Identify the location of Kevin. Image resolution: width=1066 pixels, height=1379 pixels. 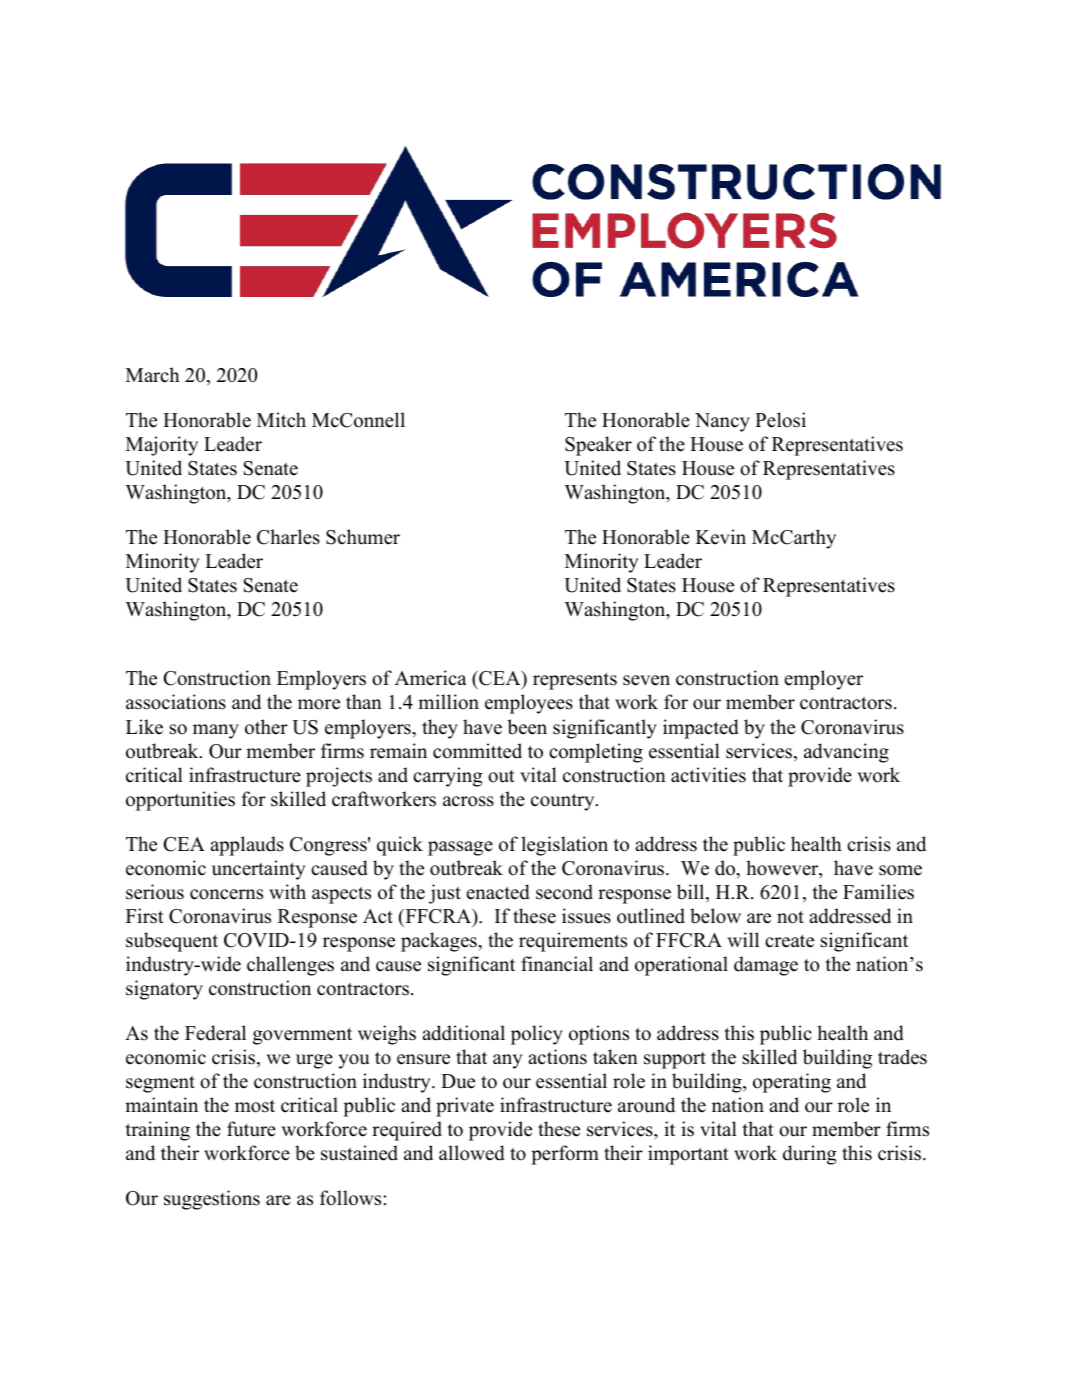
(721, 537).
